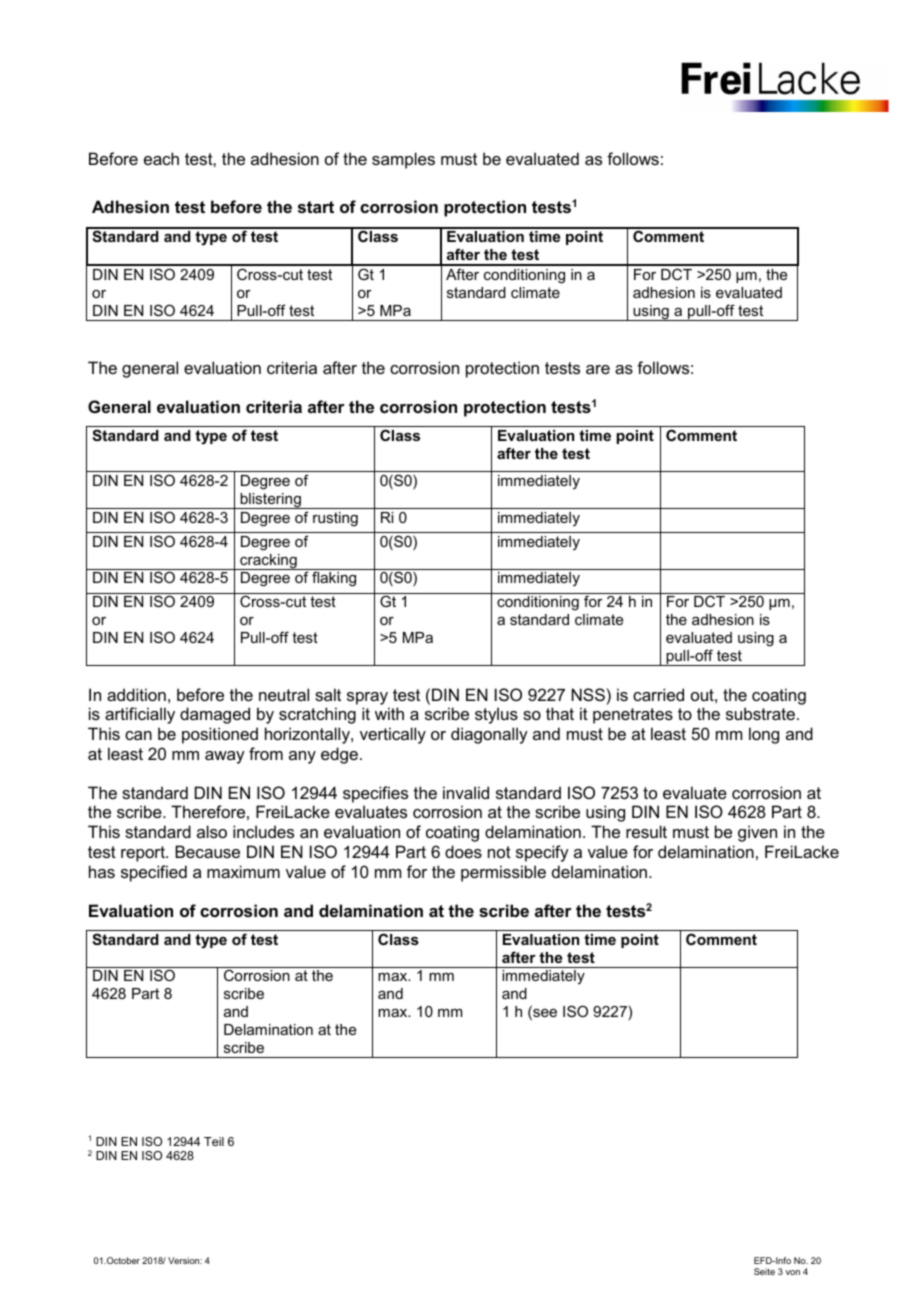  Describe the element at coordinates (762, 713) in the screenshot. I see `substrate` at that location.
